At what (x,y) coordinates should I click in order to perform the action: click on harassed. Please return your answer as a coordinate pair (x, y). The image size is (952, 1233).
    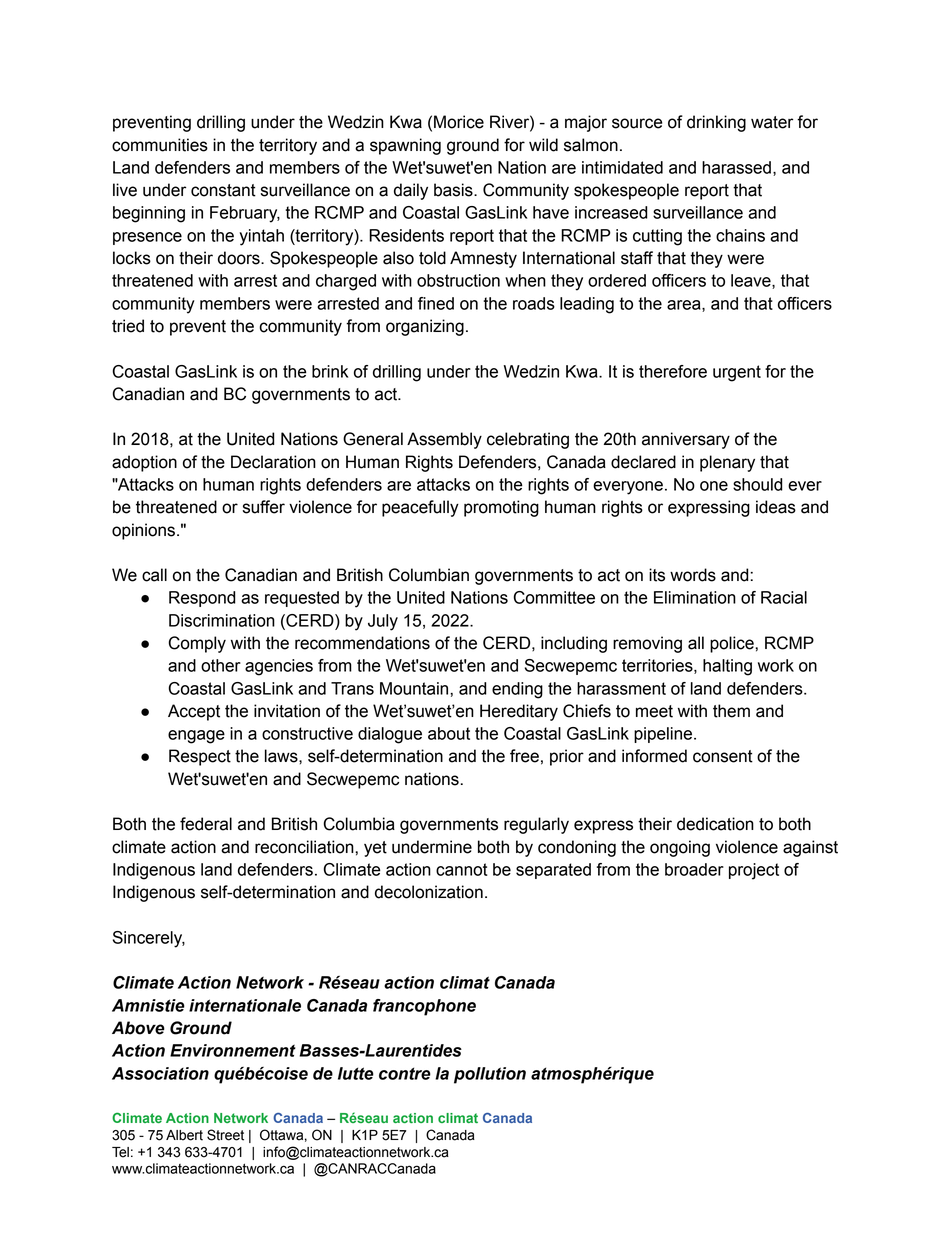
    Looking at the image, I should click on (736, 167).
